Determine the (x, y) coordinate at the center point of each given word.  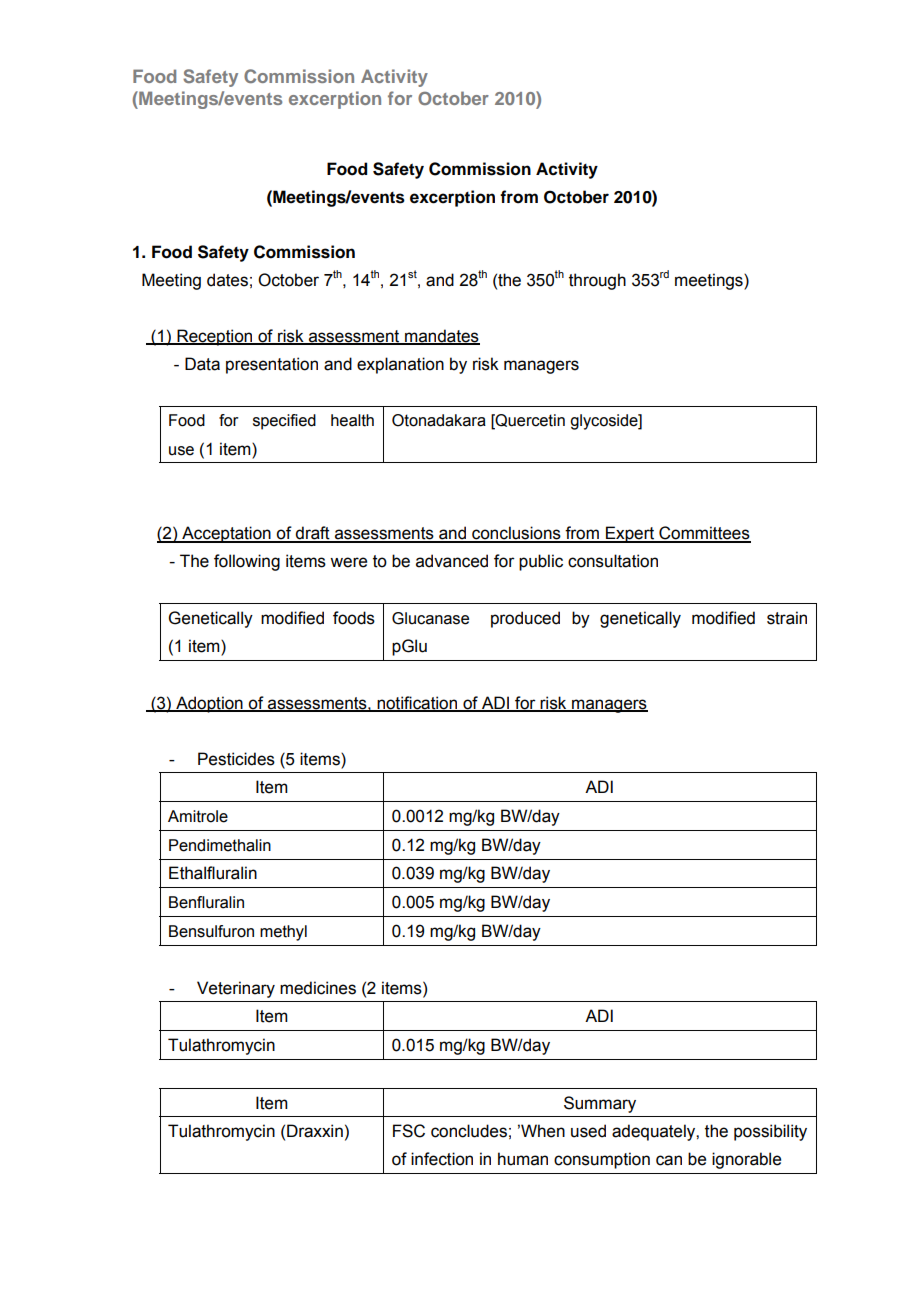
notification (417, 703)
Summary (600, 1104)
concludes (469, 1131)
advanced (452, 561)
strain (787, 618)
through (597, 281)
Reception (215, 337)
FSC (409, 1131)
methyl (283, 933)
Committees (704, 534)
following (247, 562)
